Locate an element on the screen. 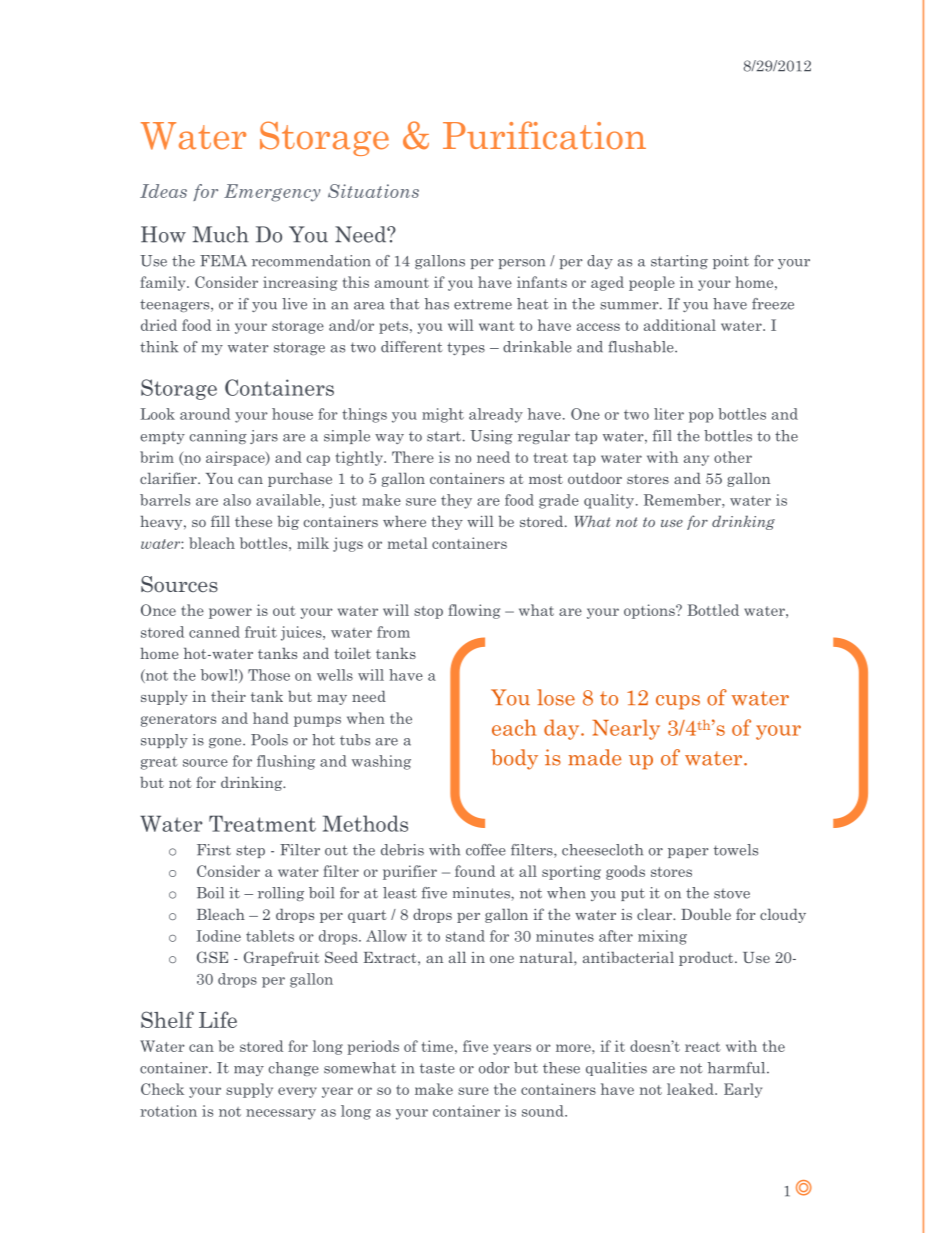  Emergency is located at coordinates (272, 193).
